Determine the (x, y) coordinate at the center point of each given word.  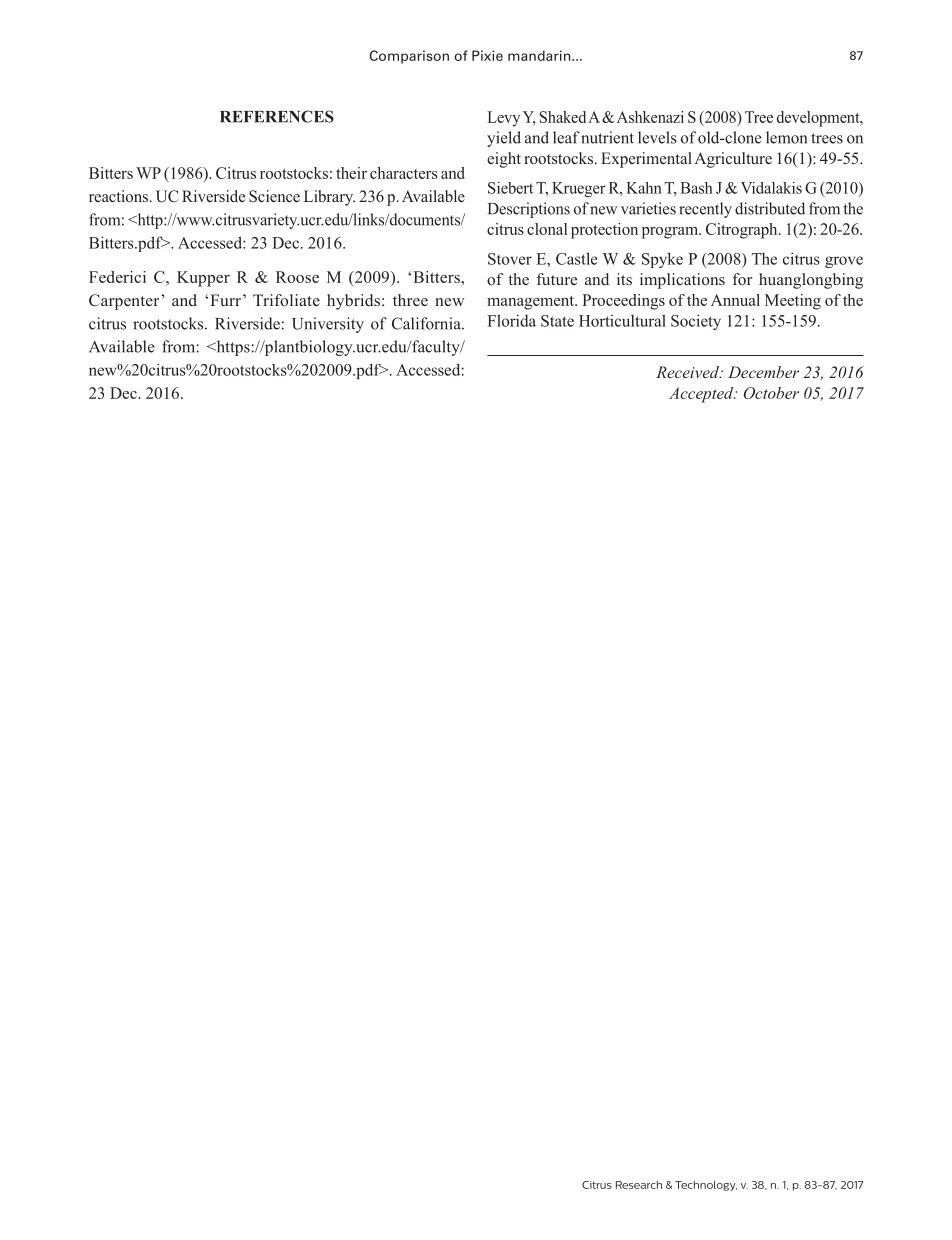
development (819, 119)
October (771, 393)
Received (689, 372)
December (763, 372)
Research (639, 1185)
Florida (511, 320)
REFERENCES (277, 116)
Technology (706, 1186)
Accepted (702, 395)
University (328, 325)
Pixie (487, 55)
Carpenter (125, 302)
